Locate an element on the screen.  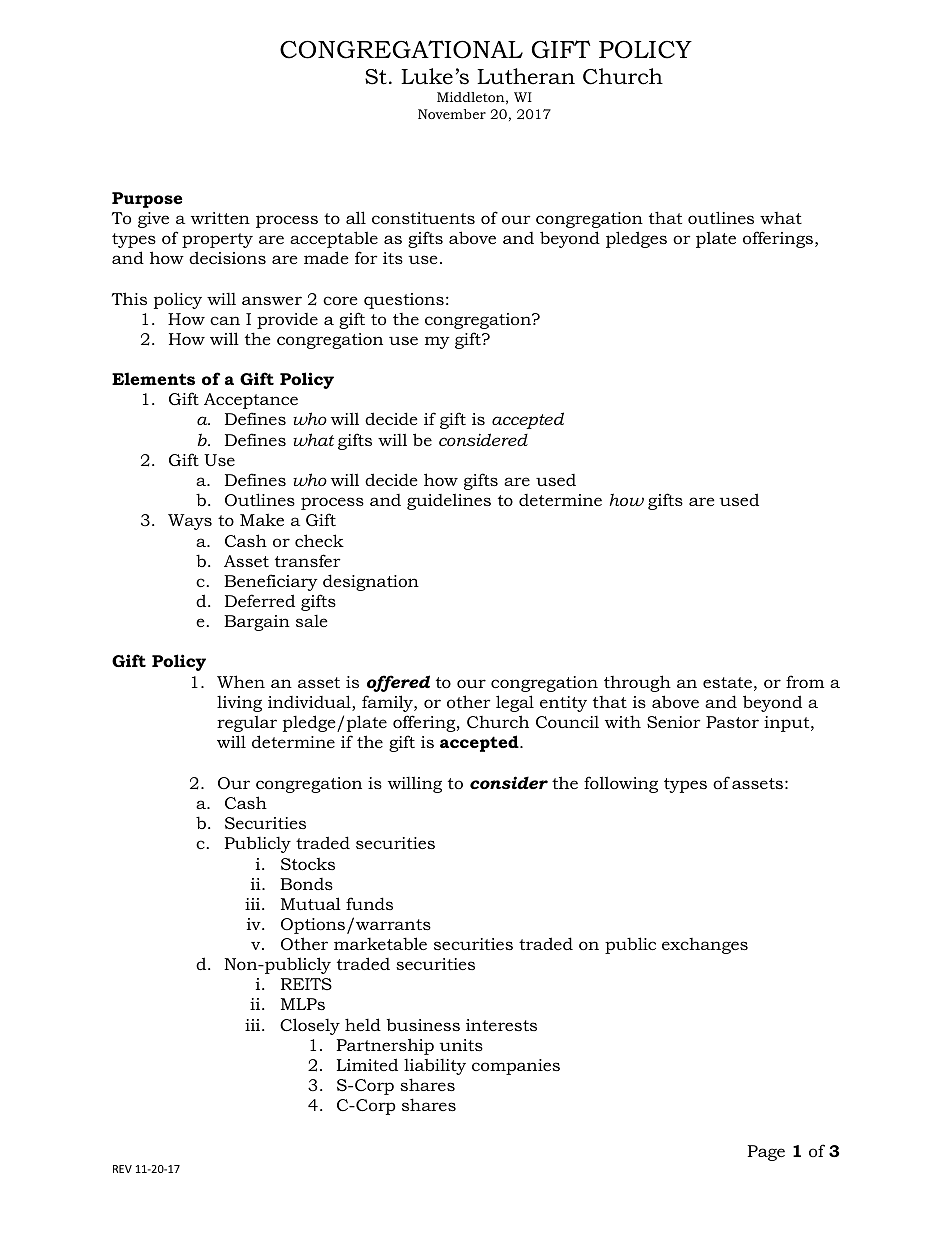
liability is located at coordinates (435, 1067).
